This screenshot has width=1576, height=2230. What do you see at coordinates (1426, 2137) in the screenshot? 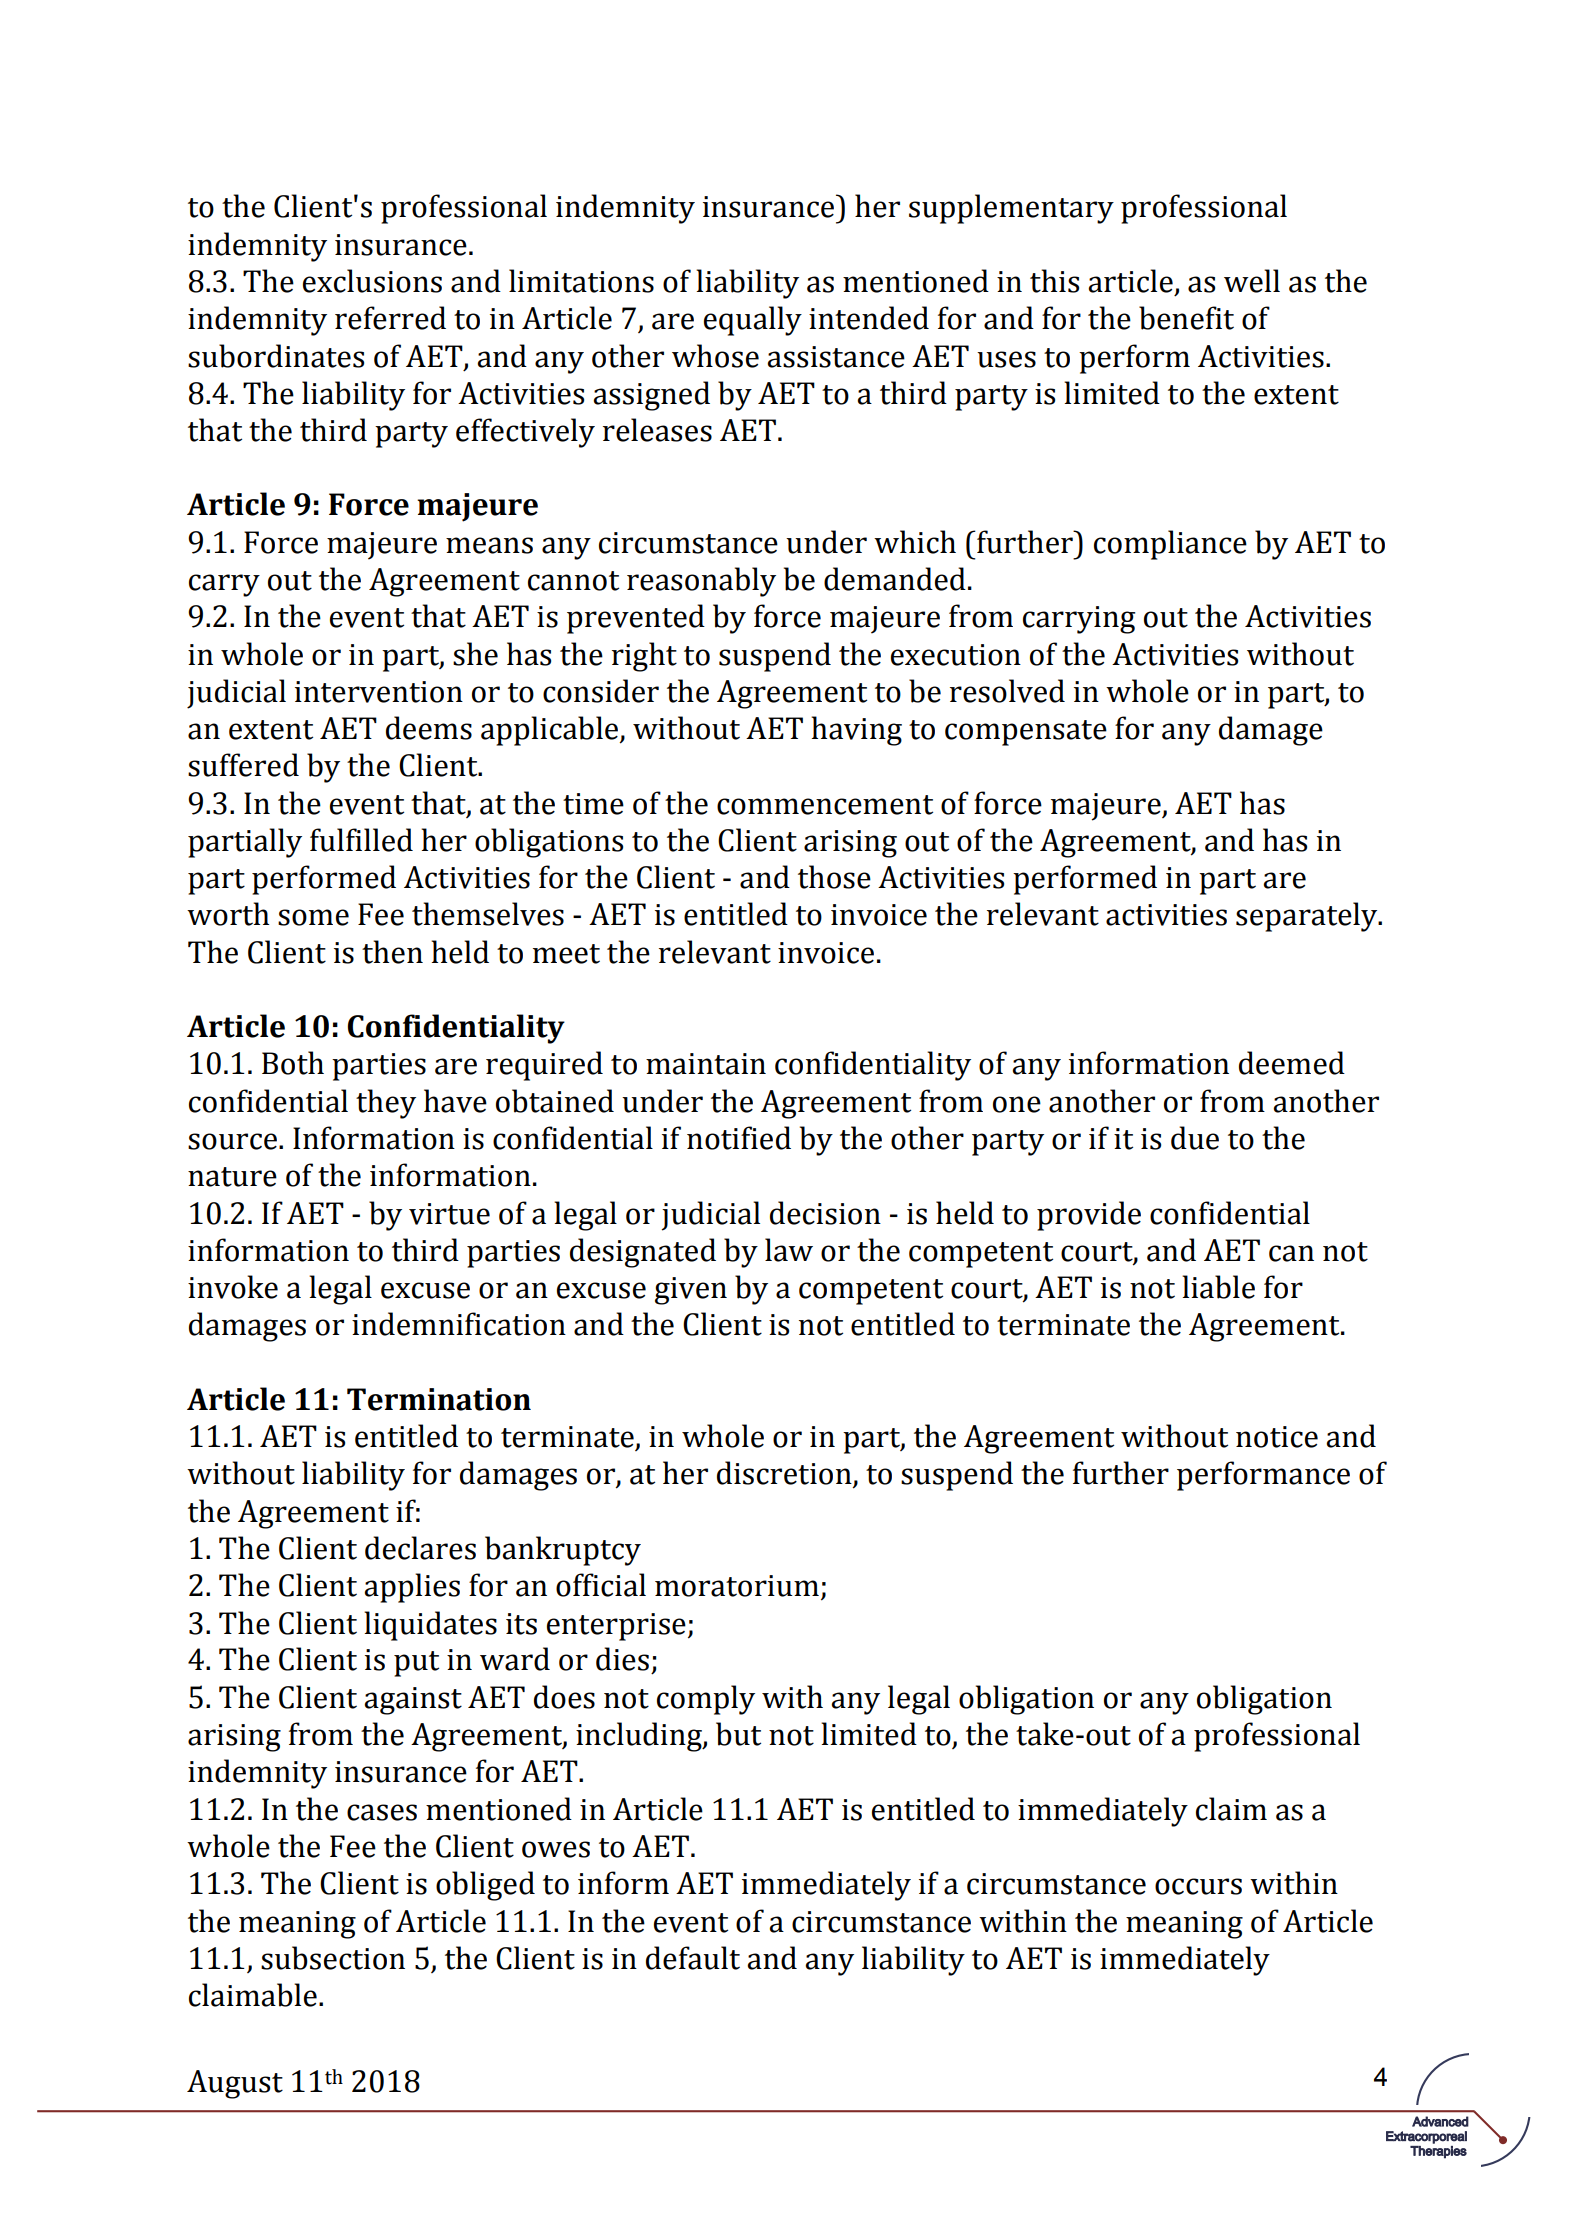
I see `Extracorporeal` at bounding box center [1426, 2137].
